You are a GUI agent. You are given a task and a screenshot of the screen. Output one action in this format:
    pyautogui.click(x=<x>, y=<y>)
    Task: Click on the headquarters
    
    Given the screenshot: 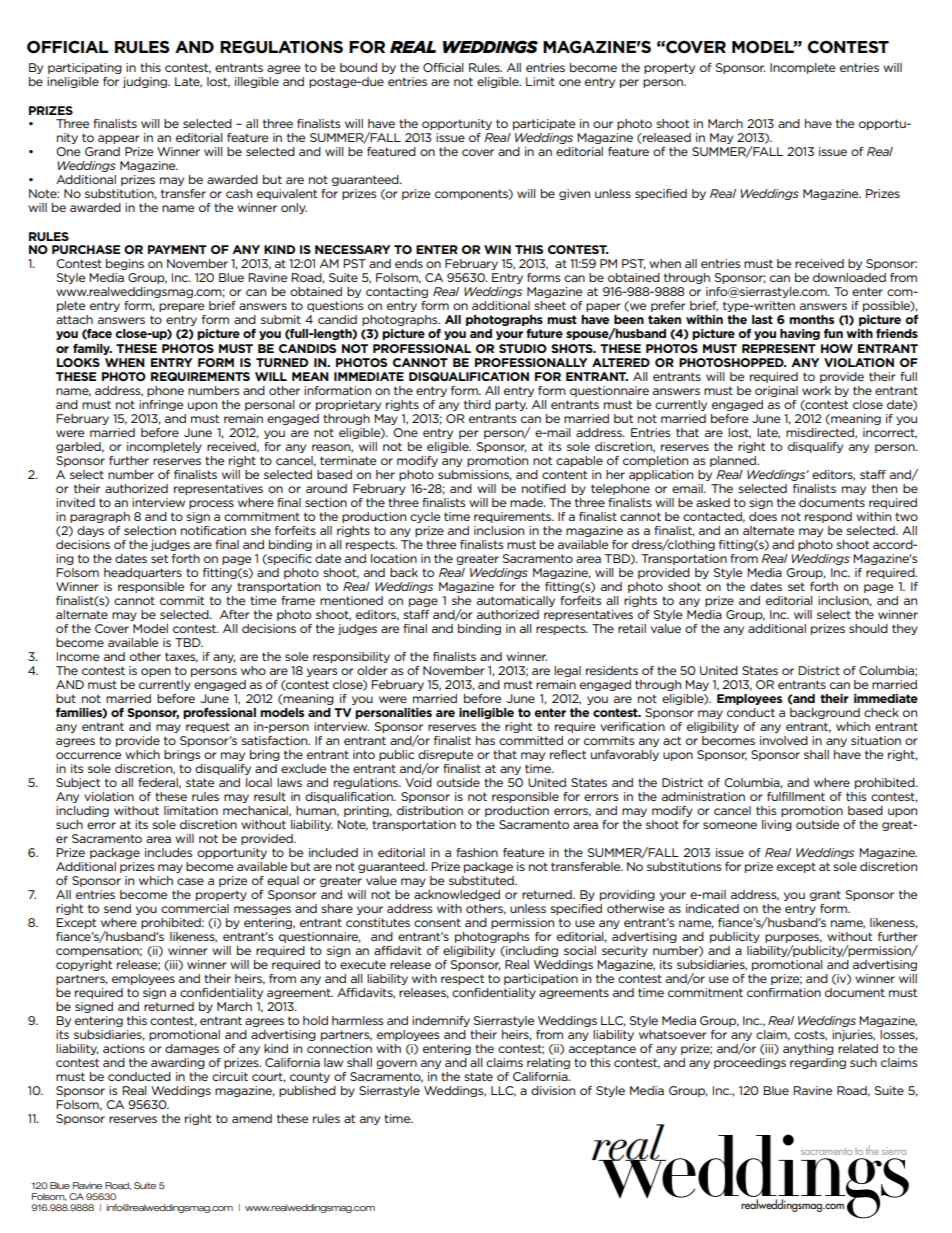 What is the action you would take?
    pyautogui.click(x=143, y=573)
